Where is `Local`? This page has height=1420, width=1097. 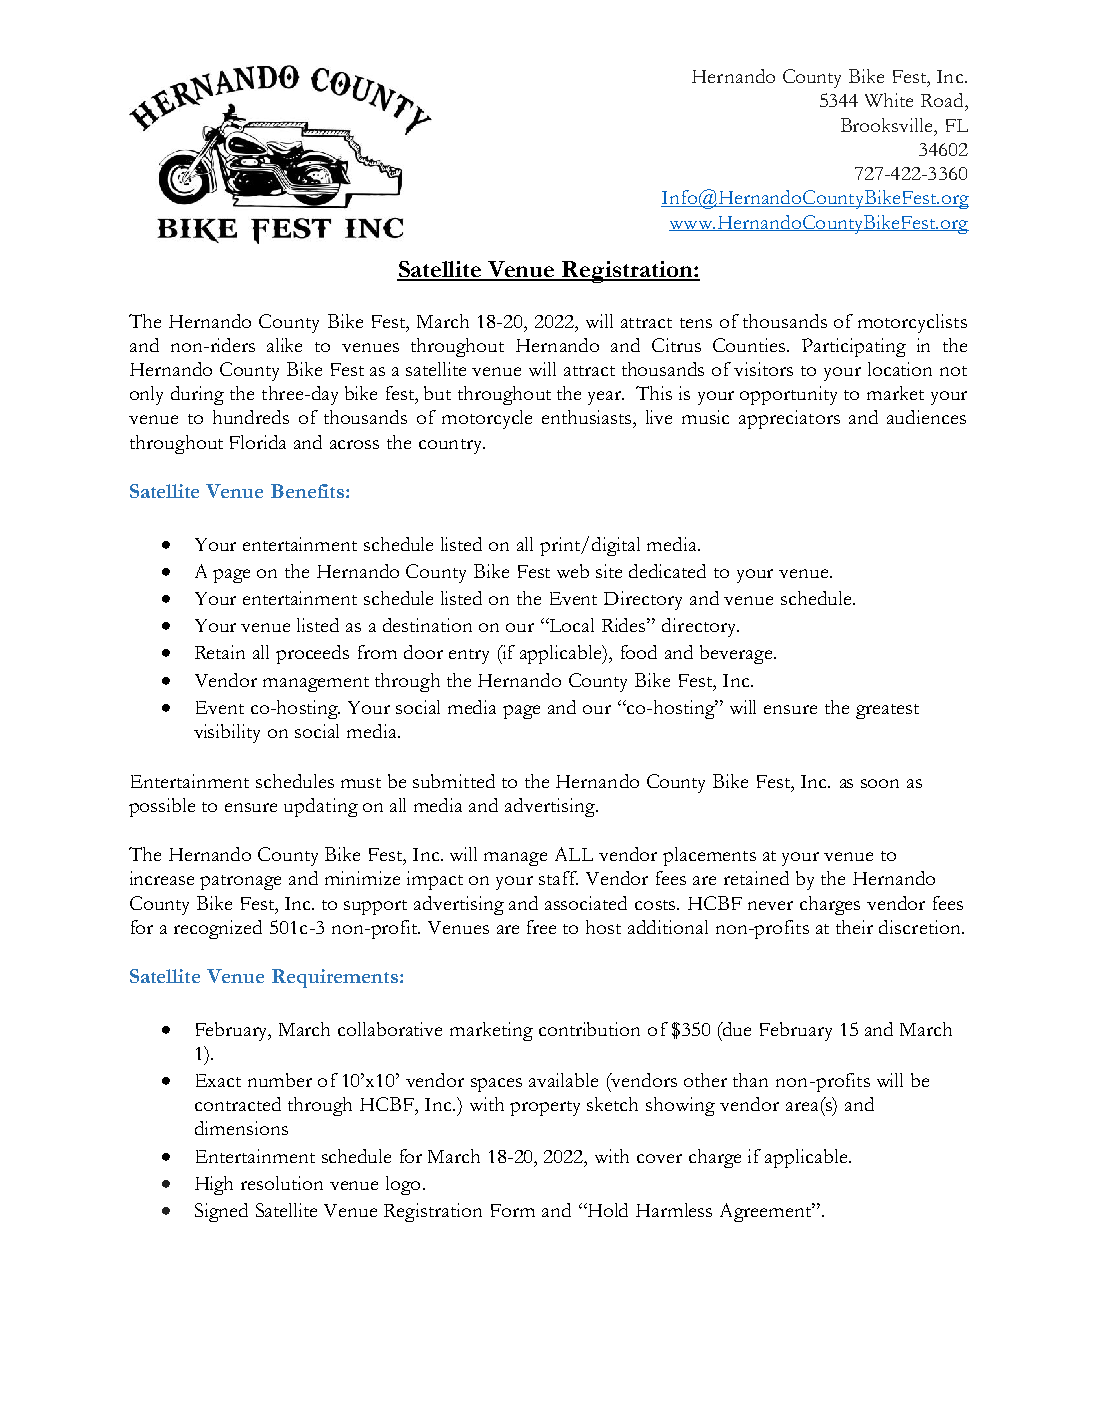
Local is located at coordinates (571, 625).
